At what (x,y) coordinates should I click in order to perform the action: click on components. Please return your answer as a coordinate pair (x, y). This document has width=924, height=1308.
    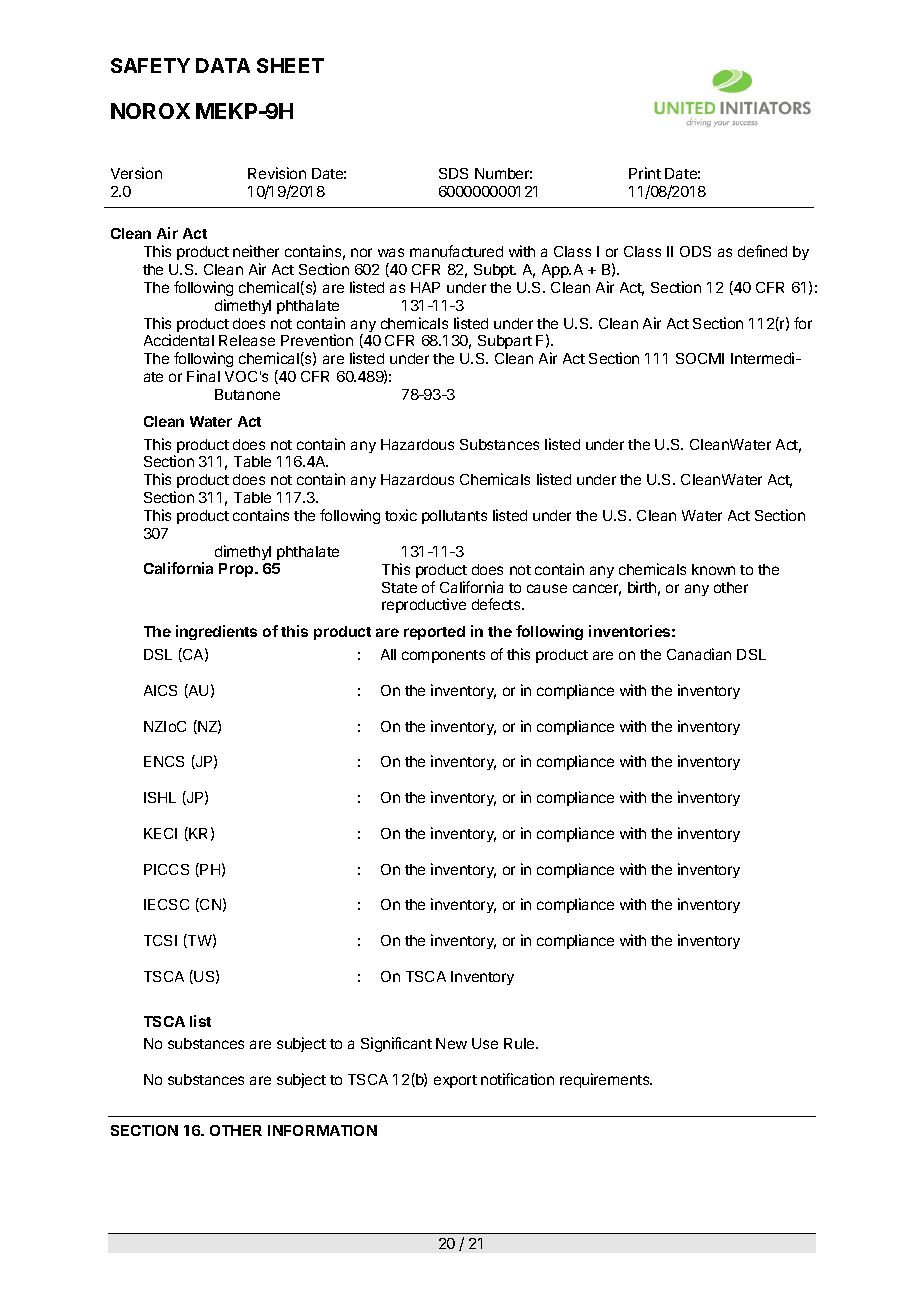
    Looking at the image, I should click on (443, 656).
